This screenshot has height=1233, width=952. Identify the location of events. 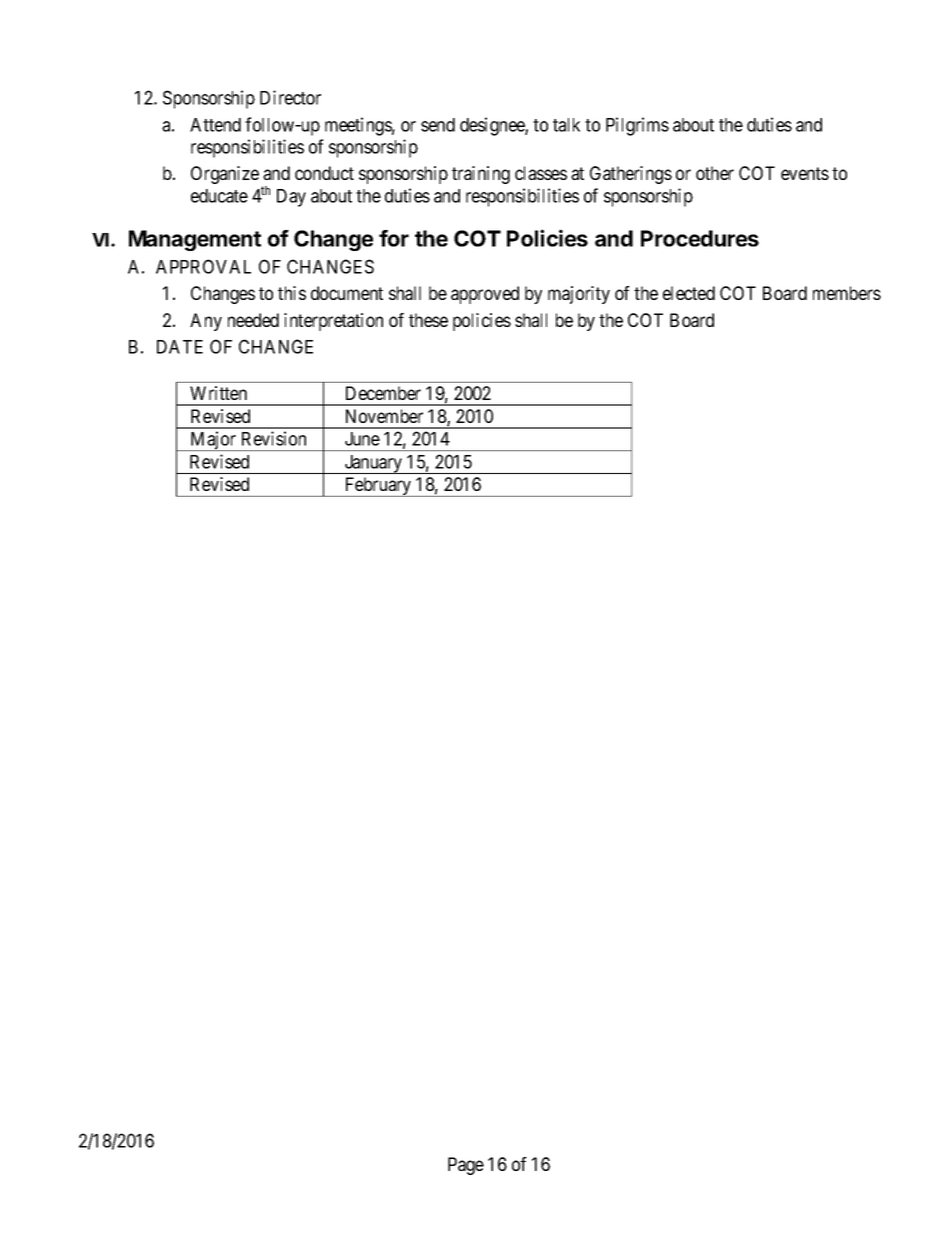
(805, 173).
